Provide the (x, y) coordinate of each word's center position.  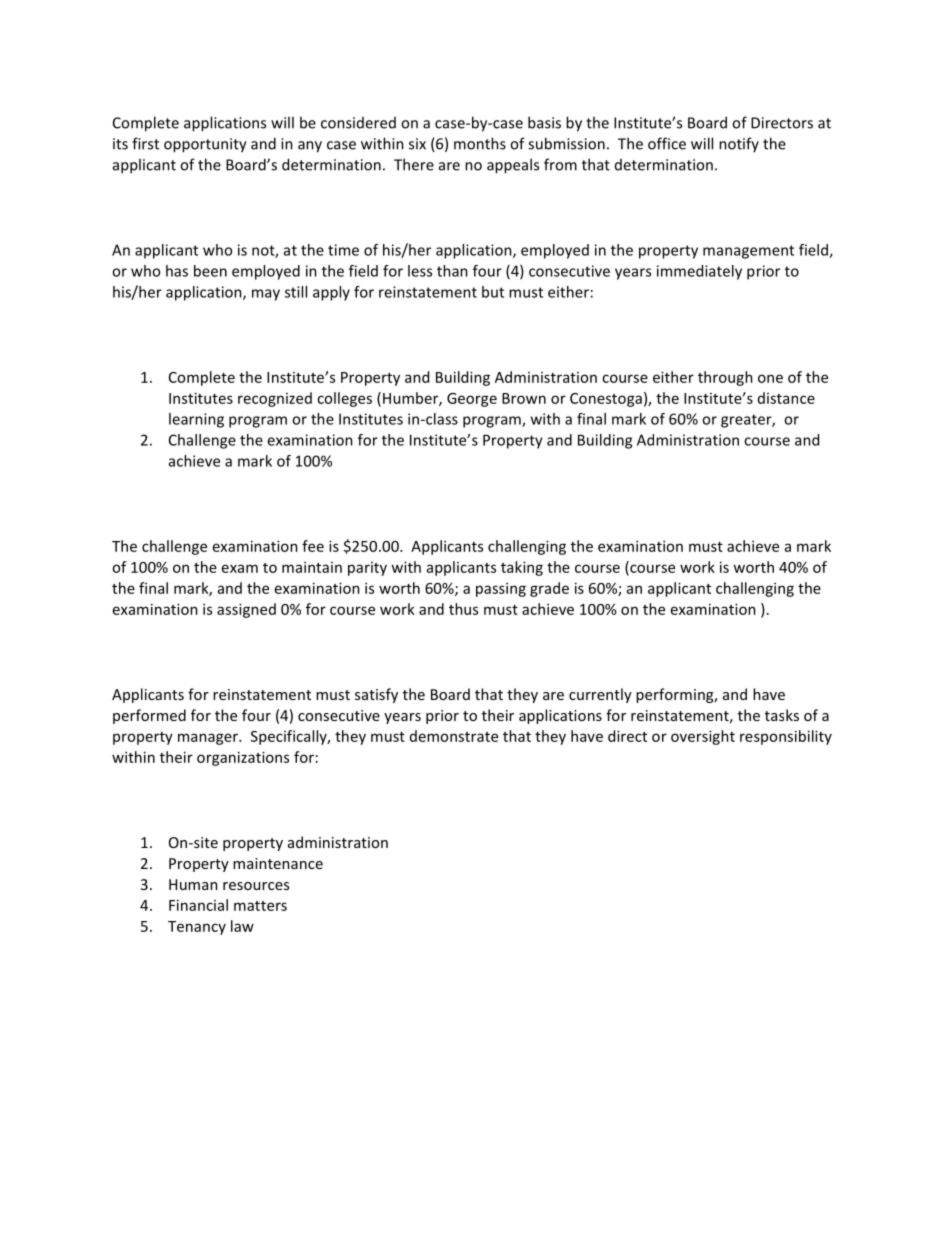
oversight (703, 737)
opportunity (205, 145)
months (480, 143)
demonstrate (454, 736)
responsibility (786, 737)
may (266, 295)
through (725, 378)
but (493, 292)
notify (739, 144)
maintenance (278, 863)
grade (549, 589)
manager (209, 739)
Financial (198, 905)
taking (522, 568)
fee (313, 546)
